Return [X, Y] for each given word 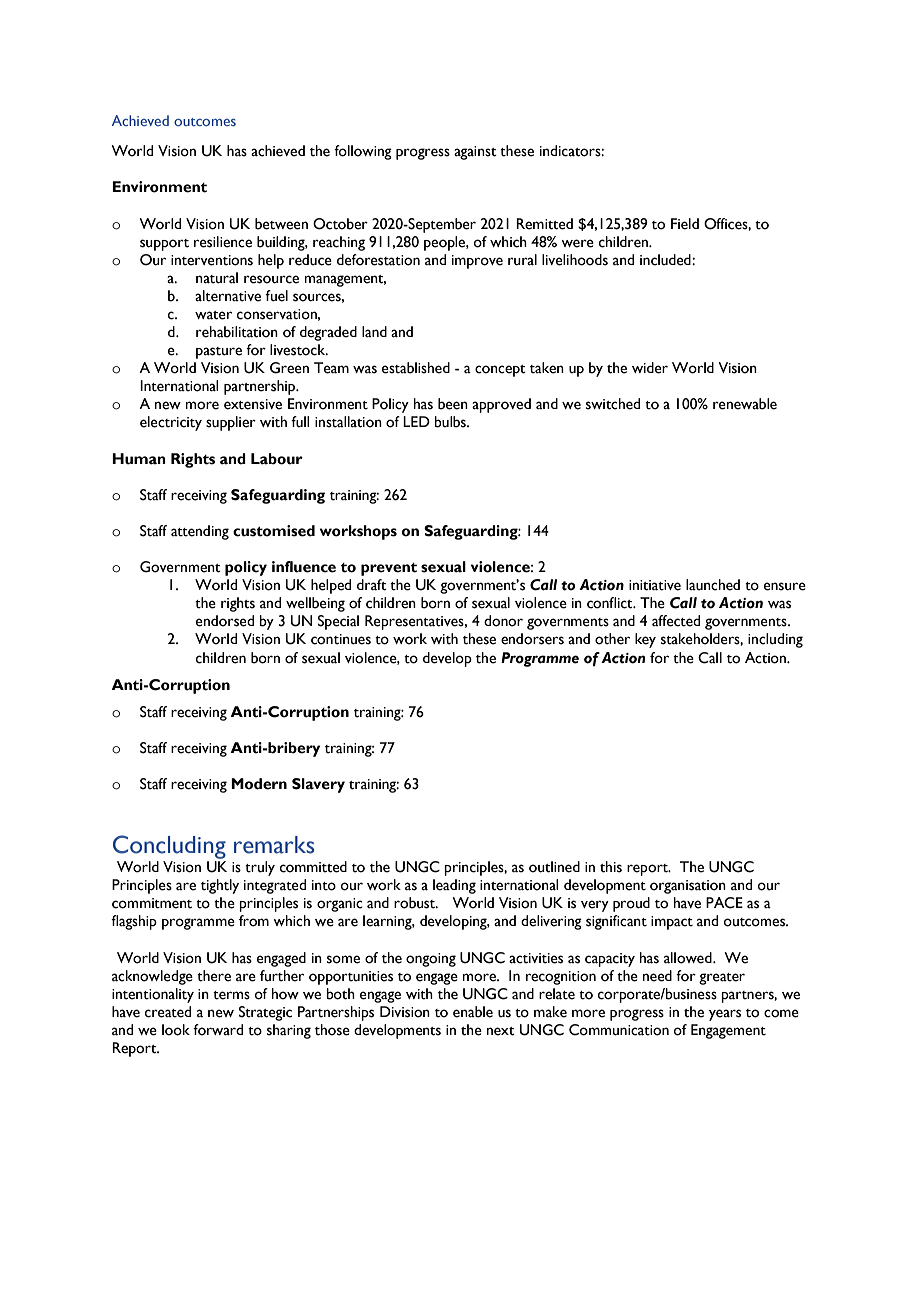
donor [503, 621]
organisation [688, 887]
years [725, 1015]
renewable [745, 404]
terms [231, 995]
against [475, 153]
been [453, 404]
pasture [219, 353]
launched [713, 585]
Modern [259, 784]
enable [473, 1012]
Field [685, 224]
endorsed [225, 621]
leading [454, 886]
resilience [223, 242]
